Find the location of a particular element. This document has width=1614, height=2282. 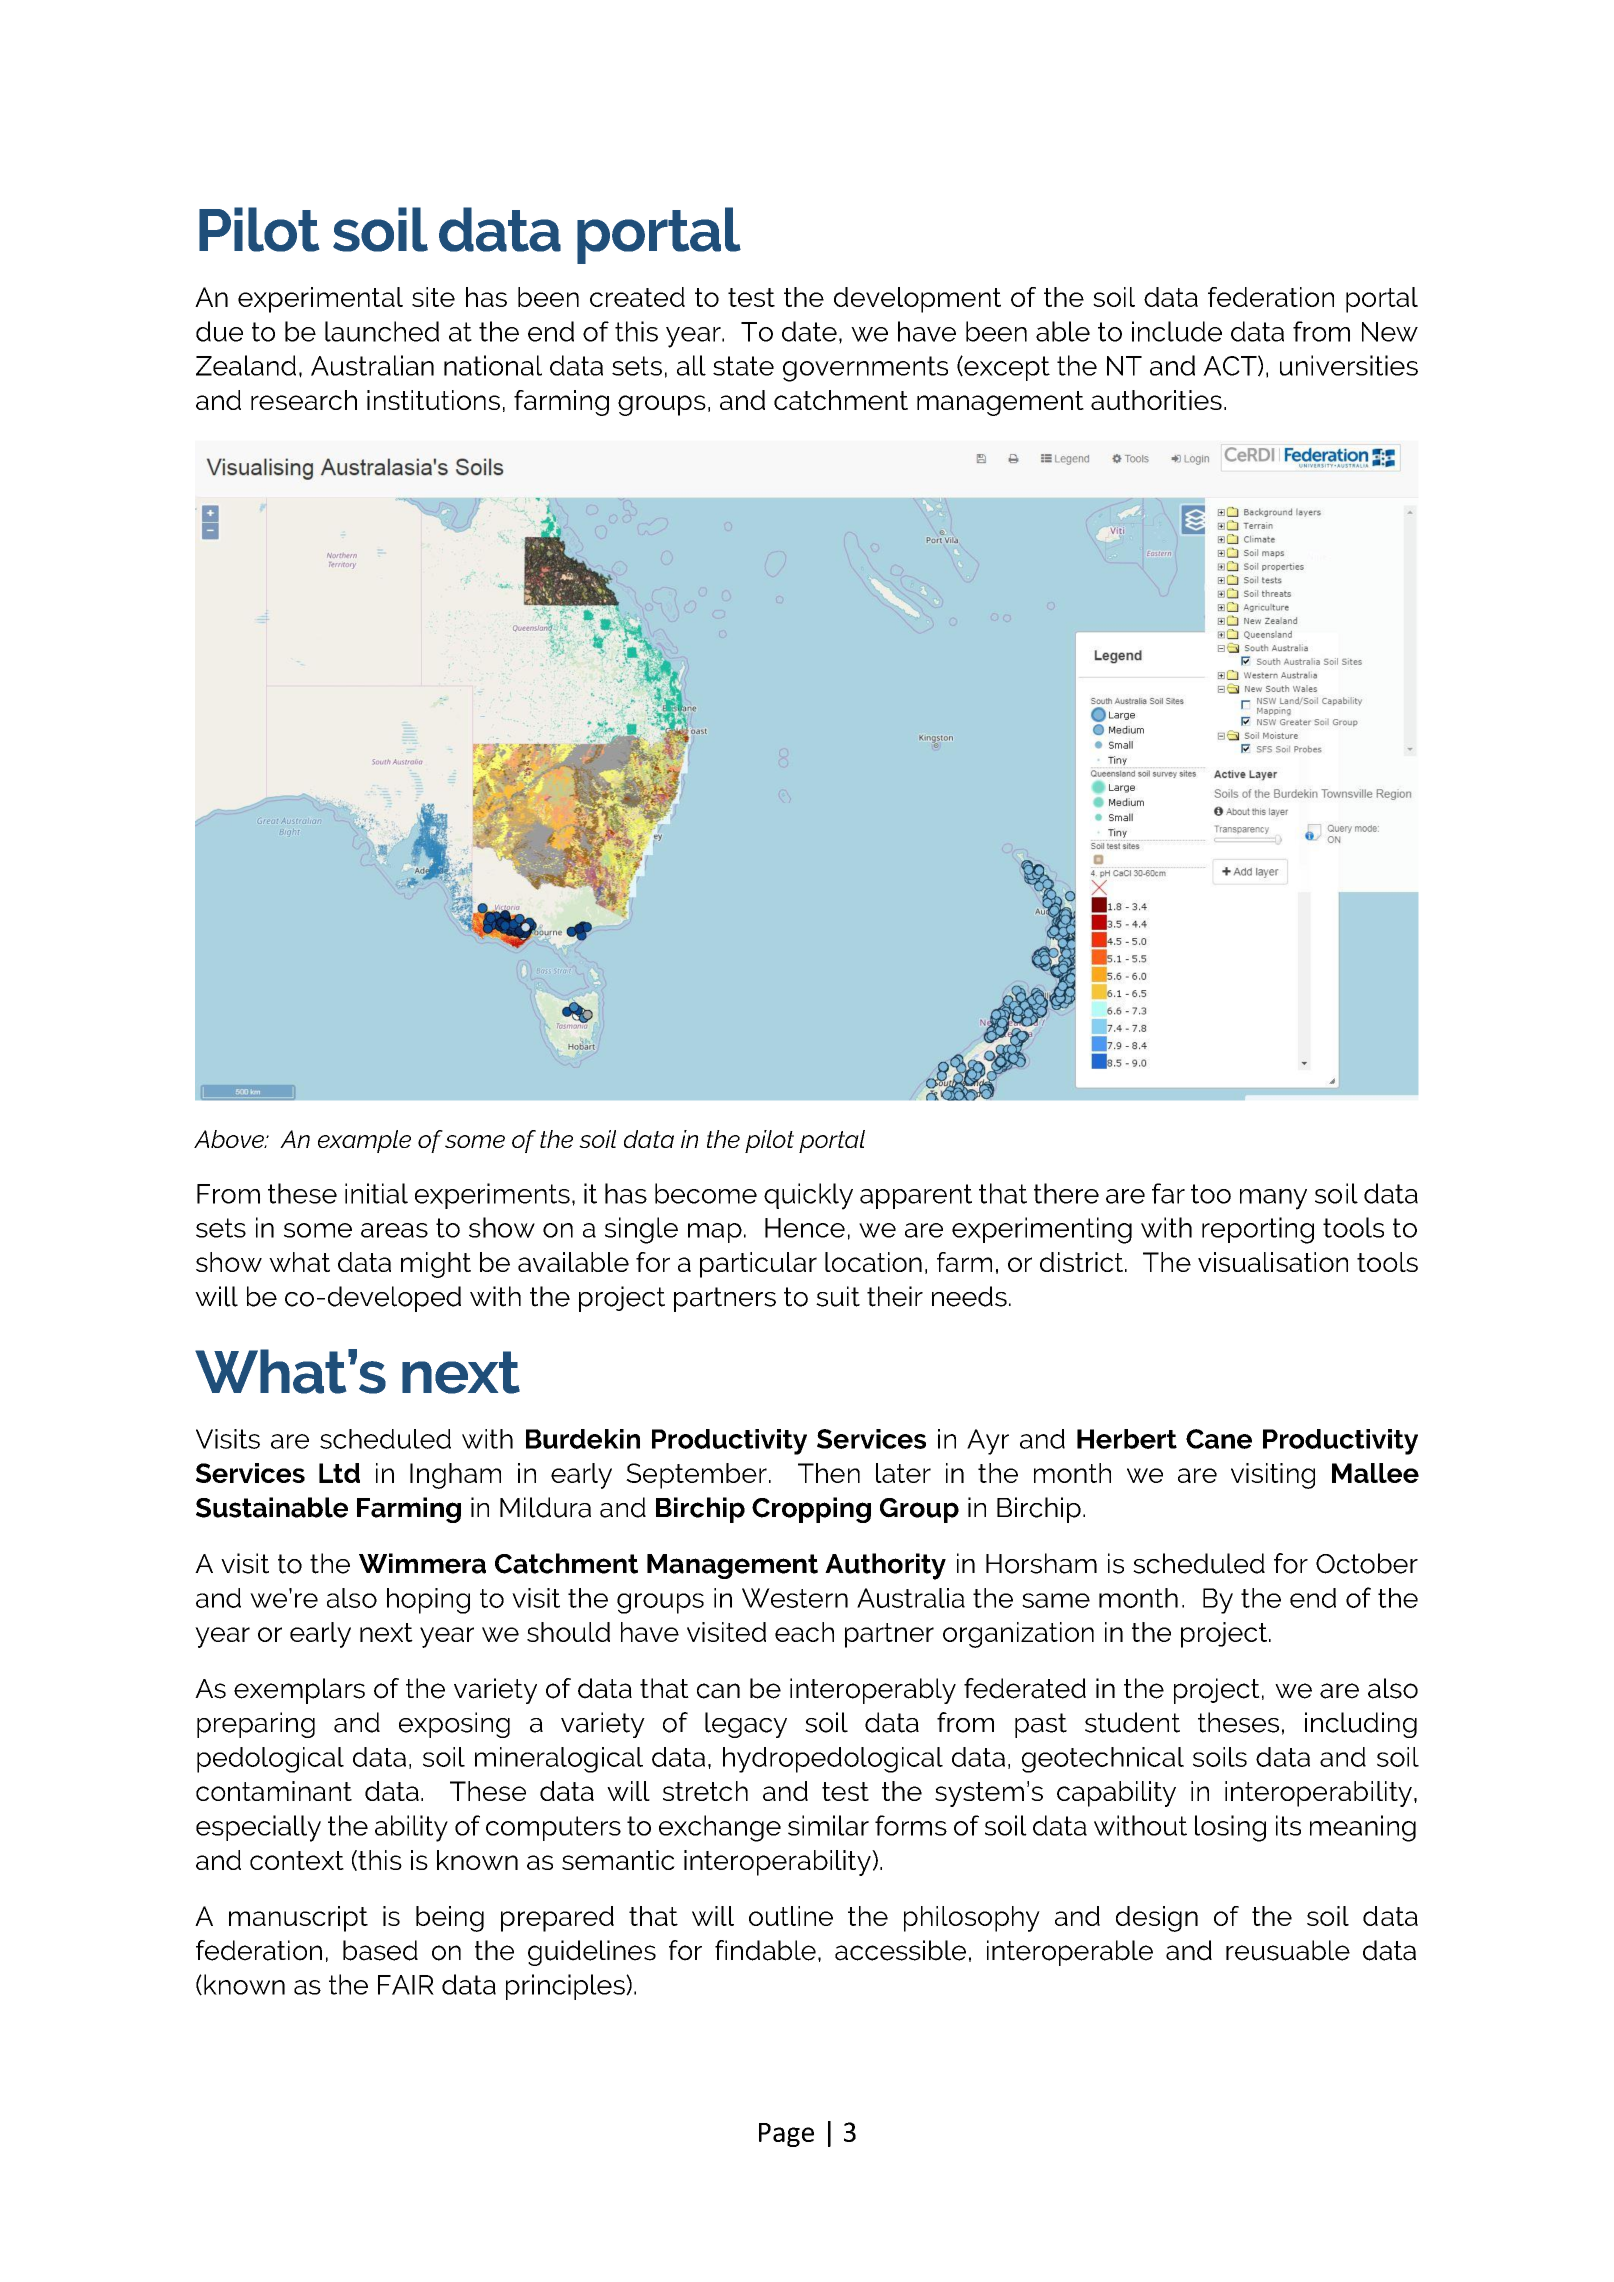

research is located at coordinates (304, 400).
